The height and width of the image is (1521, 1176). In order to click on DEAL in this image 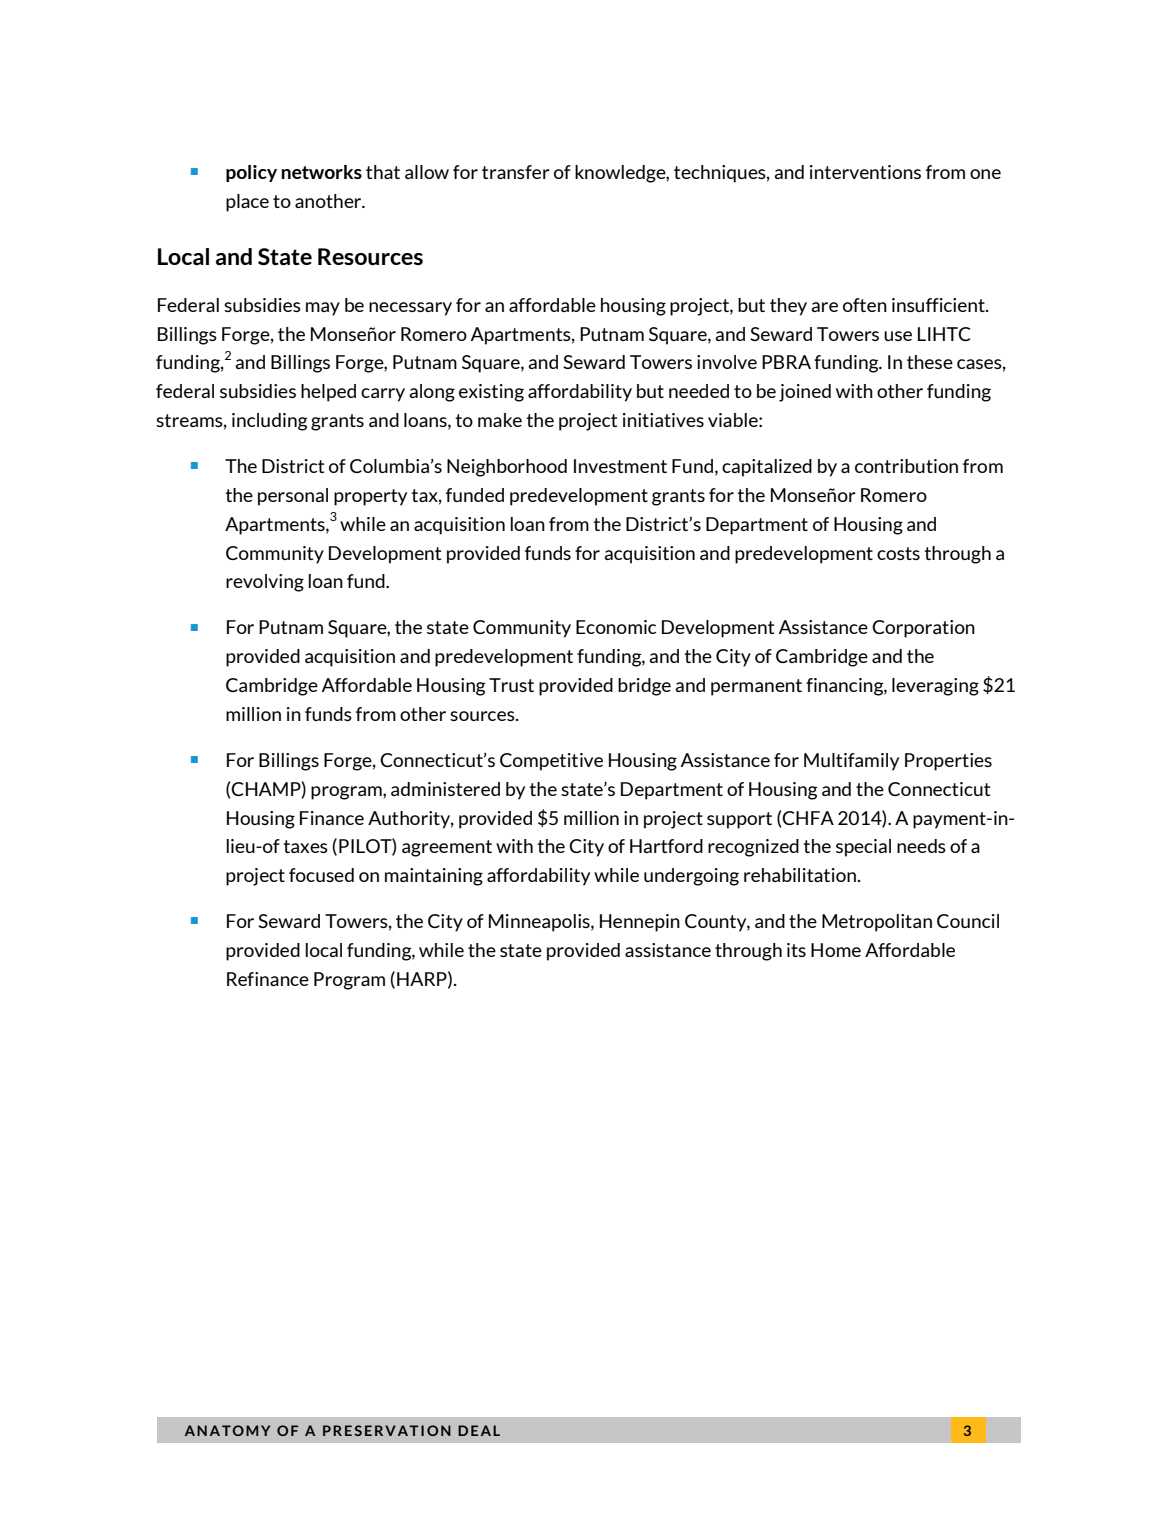, I will do `click(479, 1430)`.
